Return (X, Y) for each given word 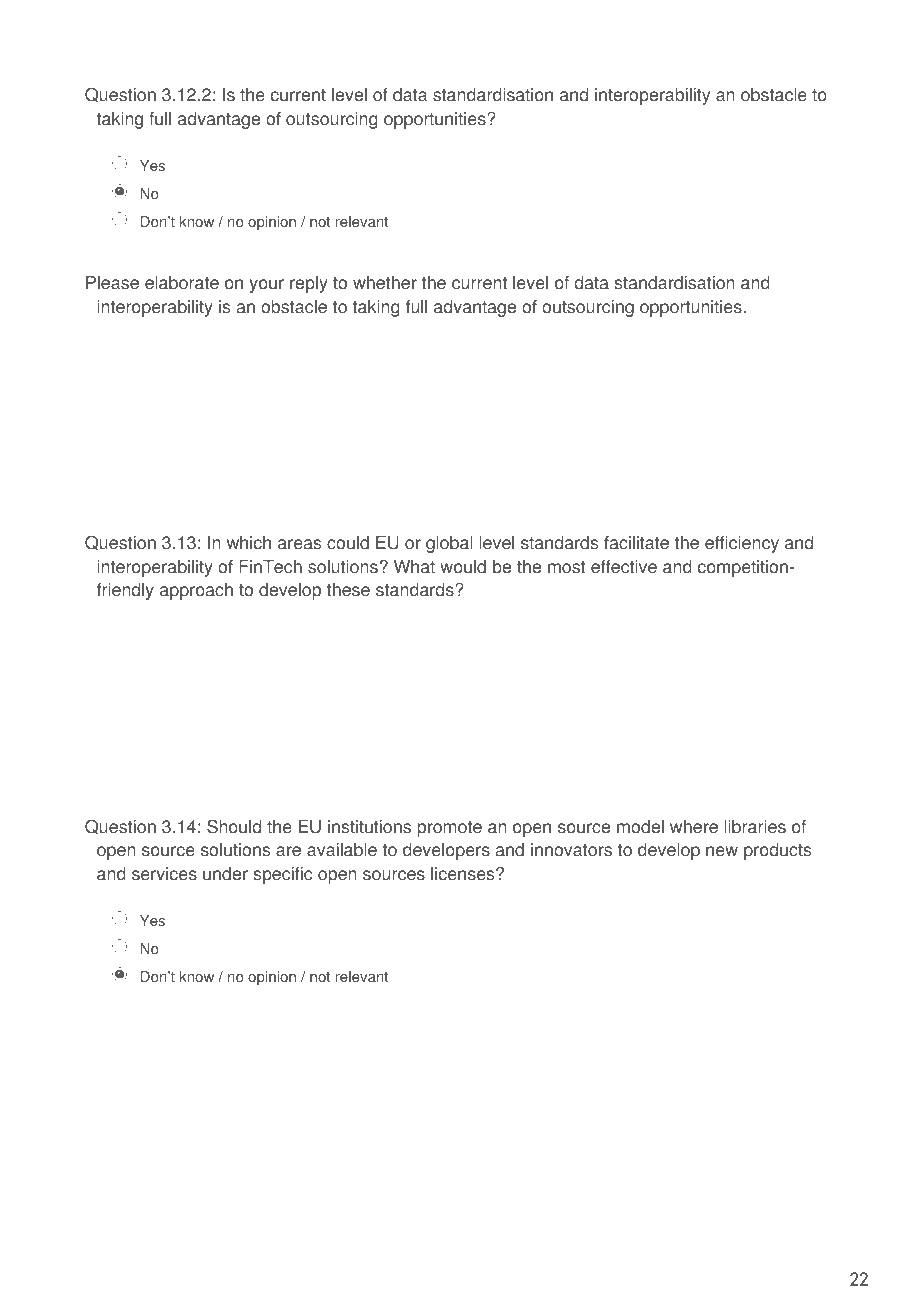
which (249, 543)
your (267, 286)
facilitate (636, 543)
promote (449, 829)
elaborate (182, 283)
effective (624, 567)
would (463, 567)
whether (385, 283)
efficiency (742, 544)
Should (234, 826)
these (348, 590)
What (414, 567)
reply (309, 284)
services (164, 874)
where (694, 827)
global (449, 544)
